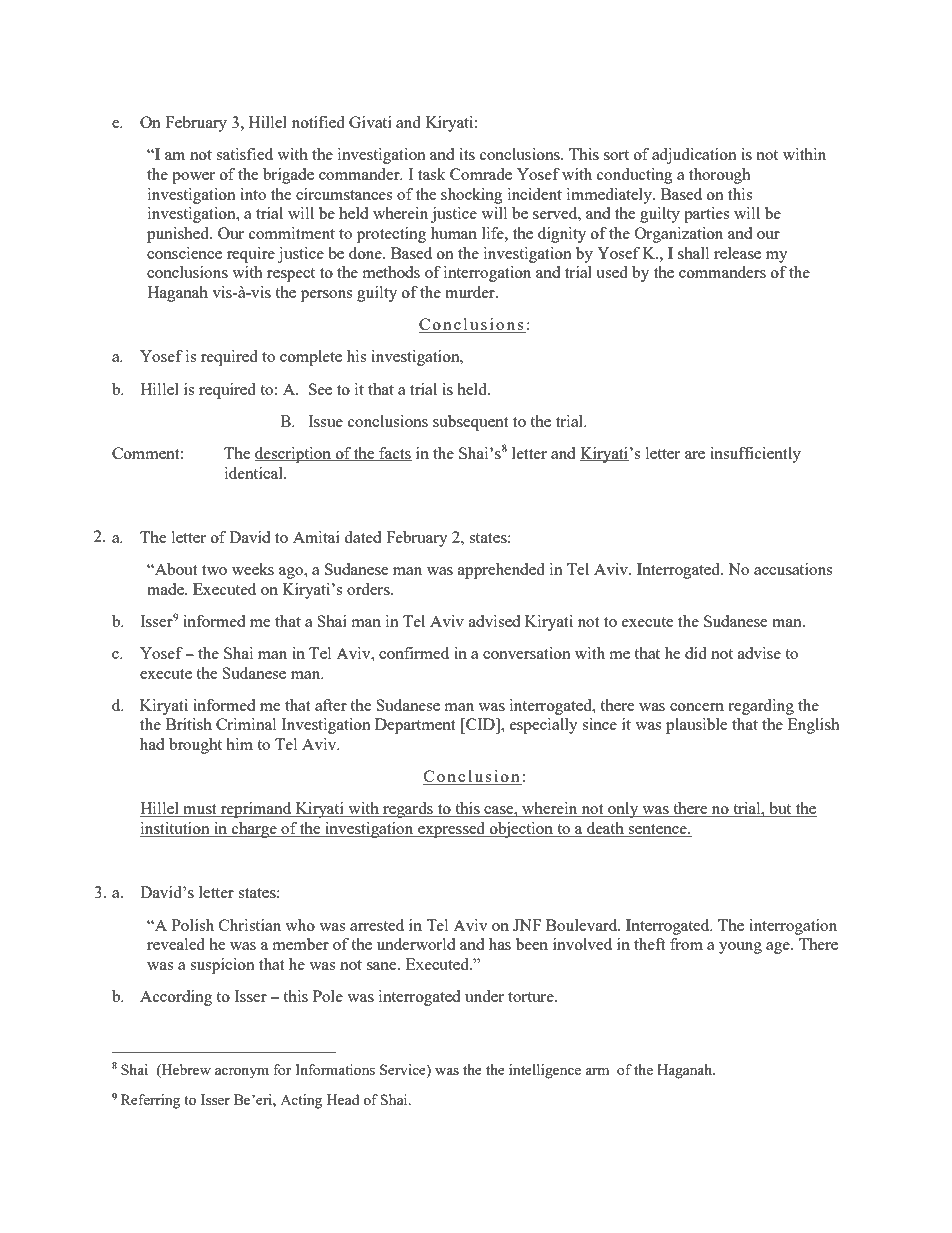  Describe the element at coordinates (545, 1071) in the document. I see `intelligence` at that location.
